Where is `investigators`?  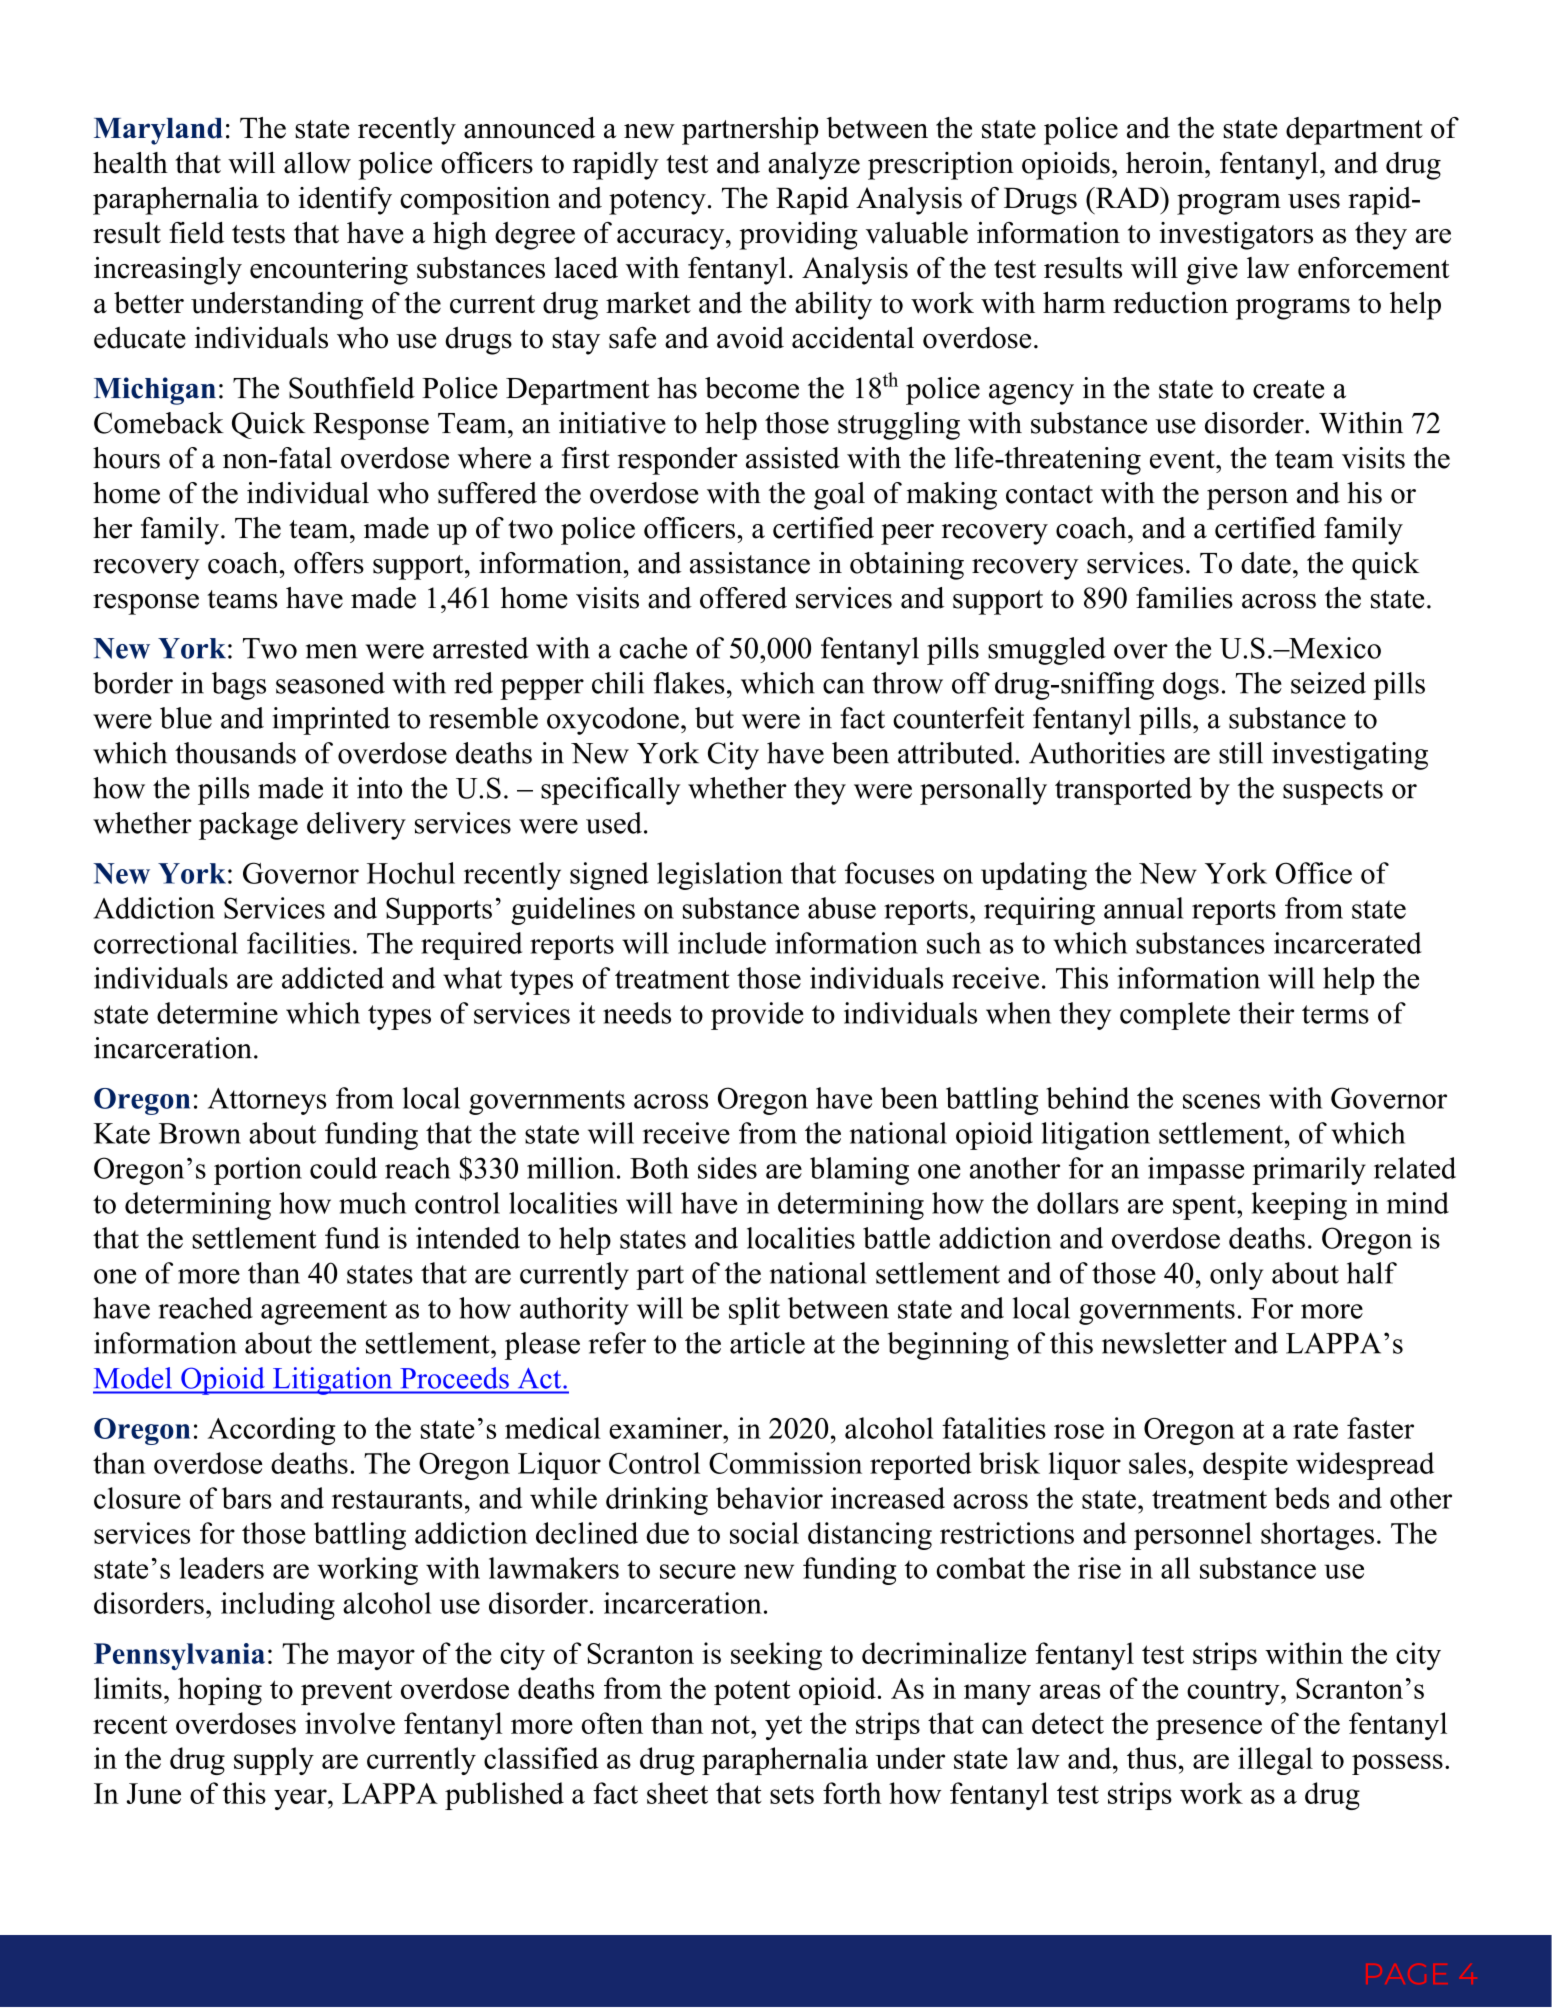 investigators is located at coordinates (1236, 236).
